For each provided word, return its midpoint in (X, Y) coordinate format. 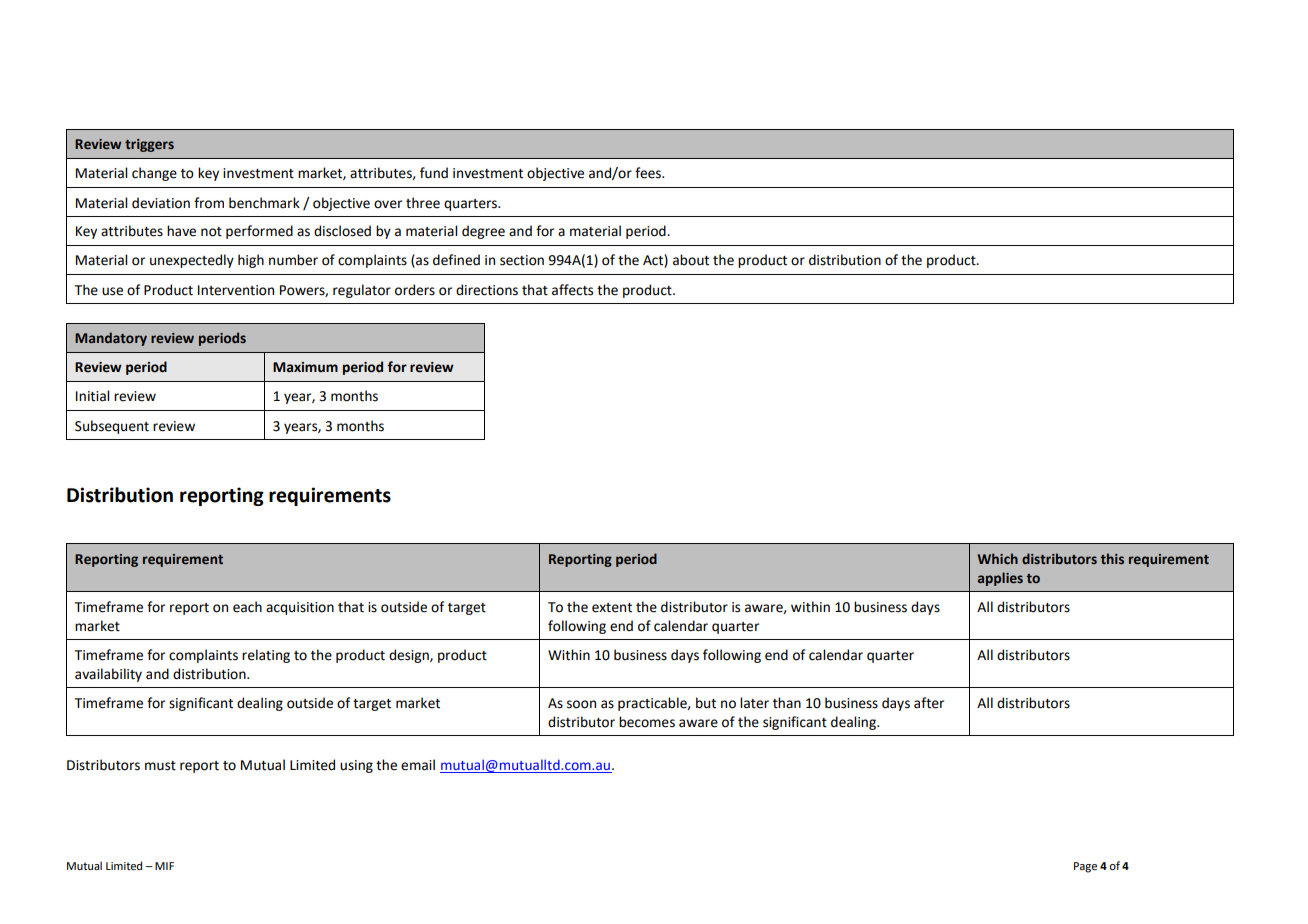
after (929, 703)
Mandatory (111, 339)
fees (649, 173)
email (418, 765)
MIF (164, 866)
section (522, 260)
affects (572, 290)
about (691, 260)
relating (266, 656)
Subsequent (112, 427)
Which (998, 558)
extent (612, 608)
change (154, 174)
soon (581, 704)
